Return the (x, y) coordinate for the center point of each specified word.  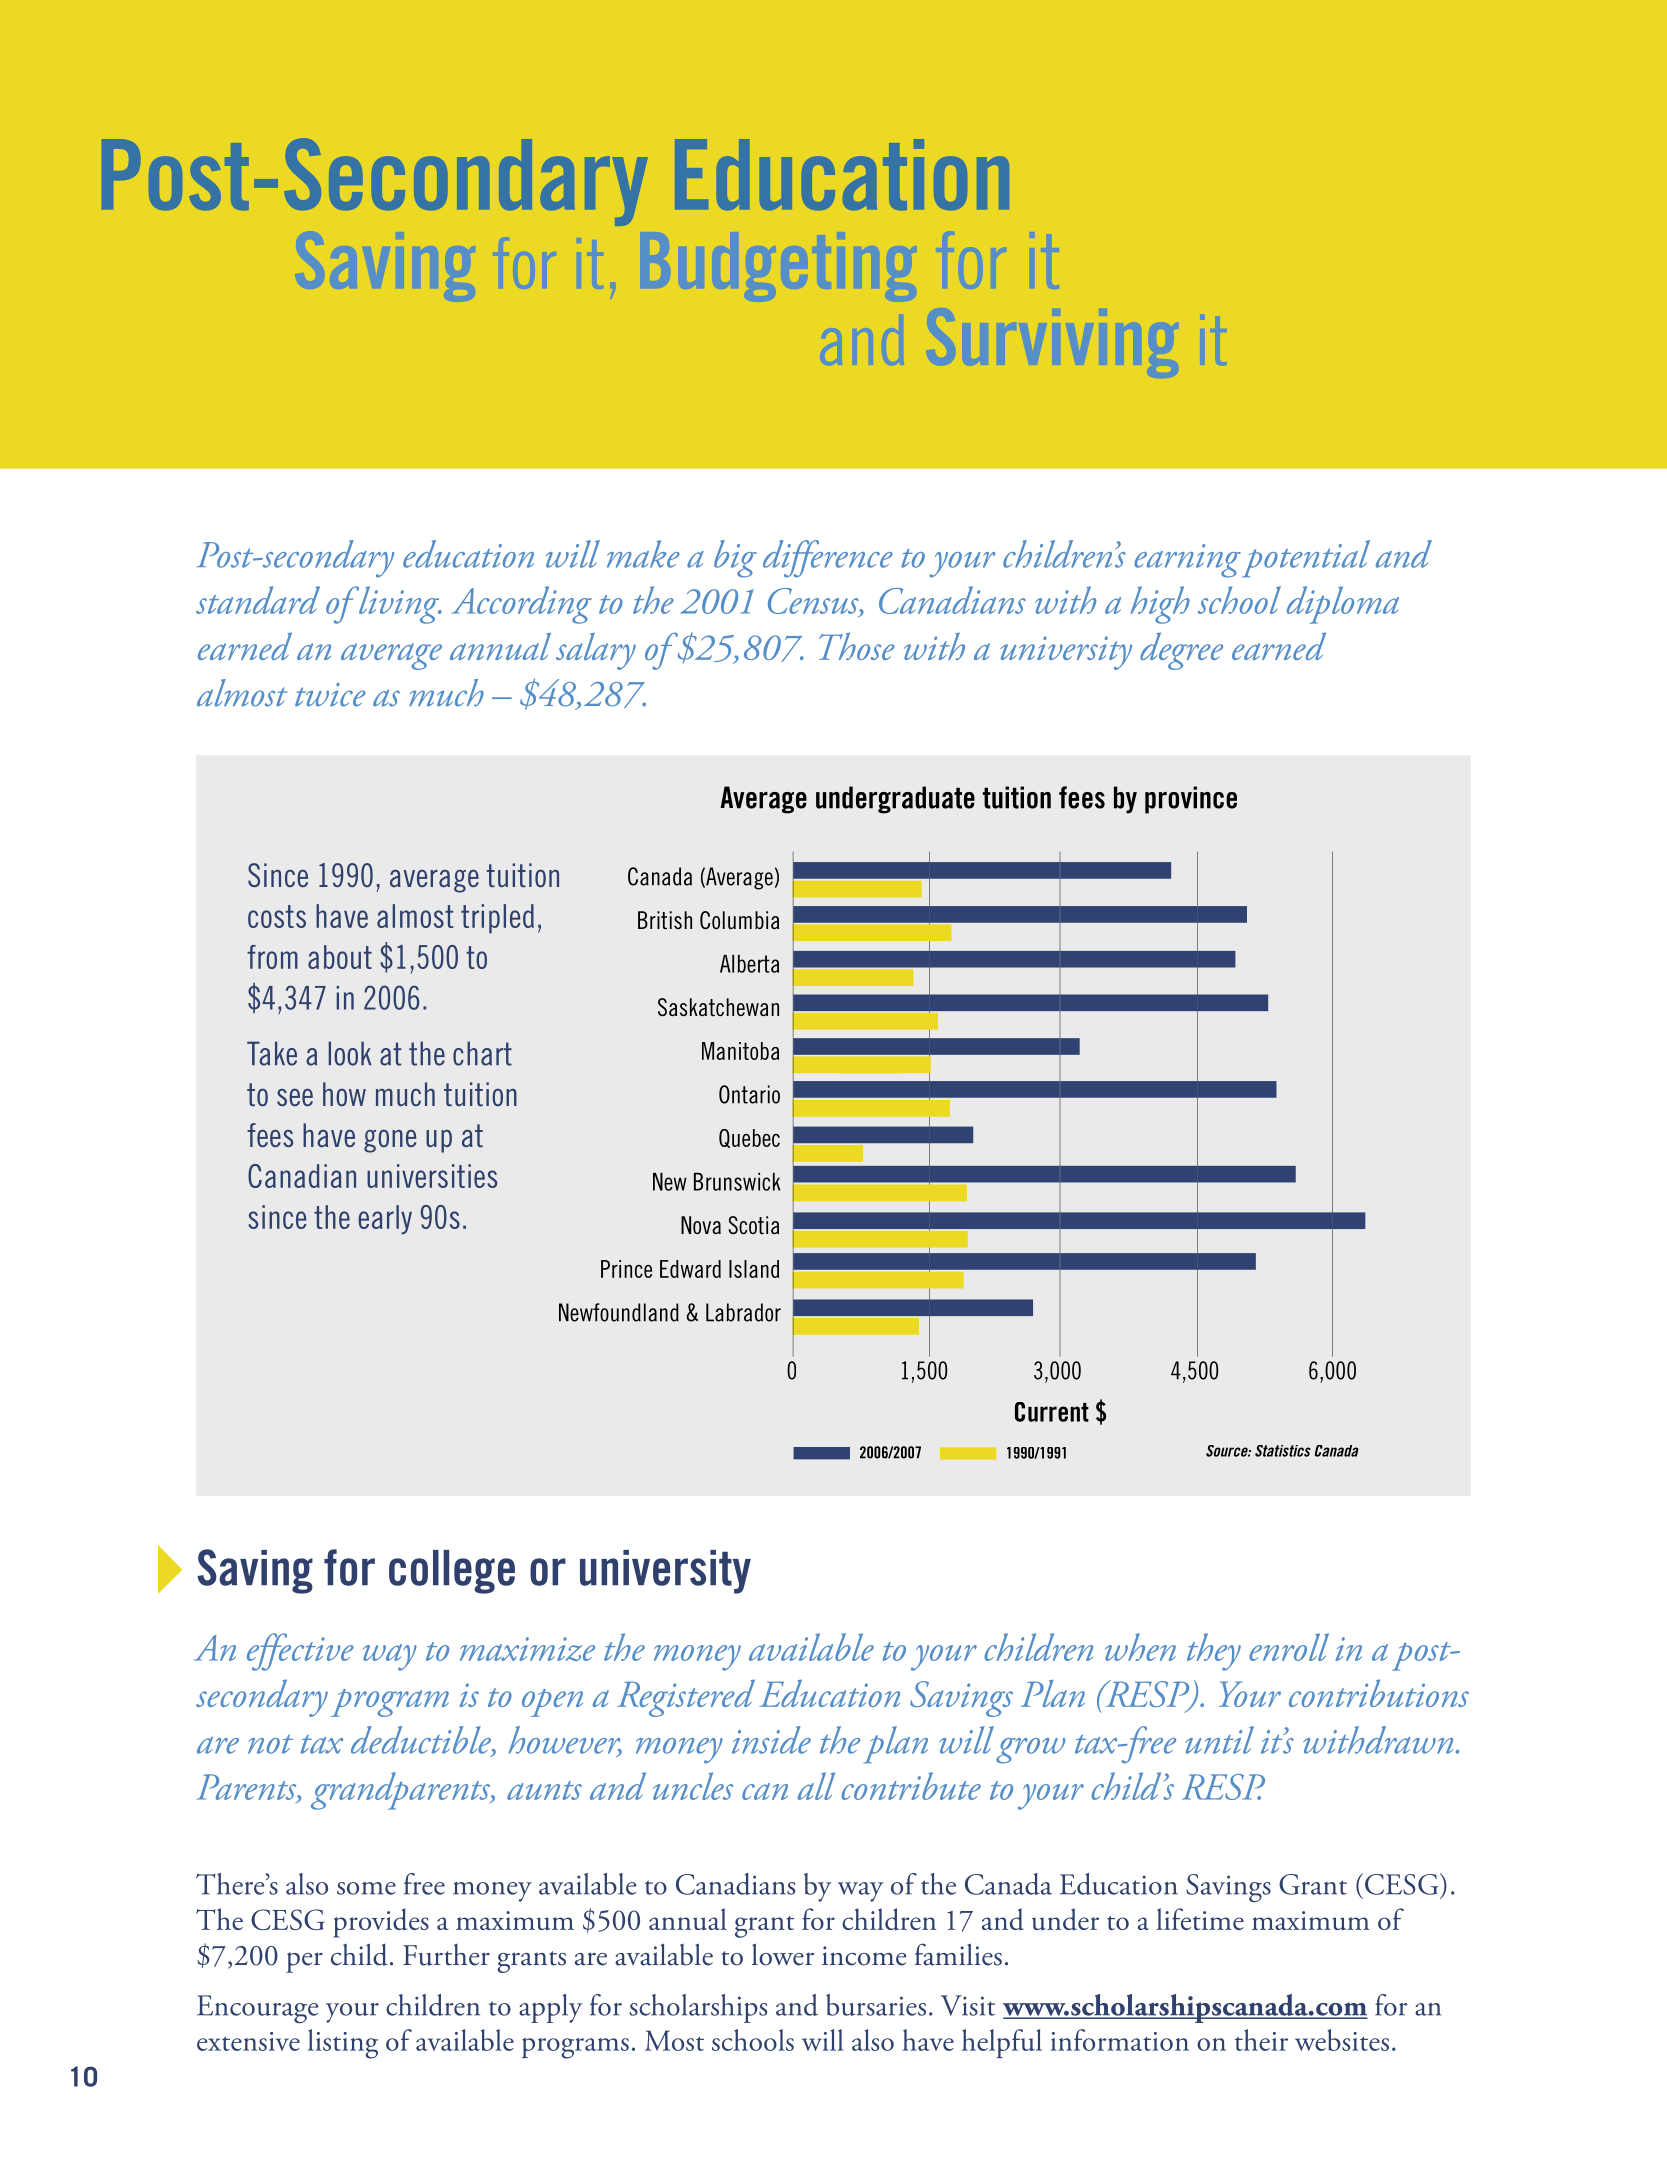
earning (1187, 561)
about (340, 957)
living (399, 605)
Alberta (749, 964)
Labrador (743, 1312)
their (1261, 2040)
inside (771, 1740)
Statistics (1283, 1451)
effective (300, 1652)
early (385, 1220)
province (1191, 800)
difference (828, 559)
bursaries (876, 2005)
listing (343, 2044)
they (1214, 1652)
